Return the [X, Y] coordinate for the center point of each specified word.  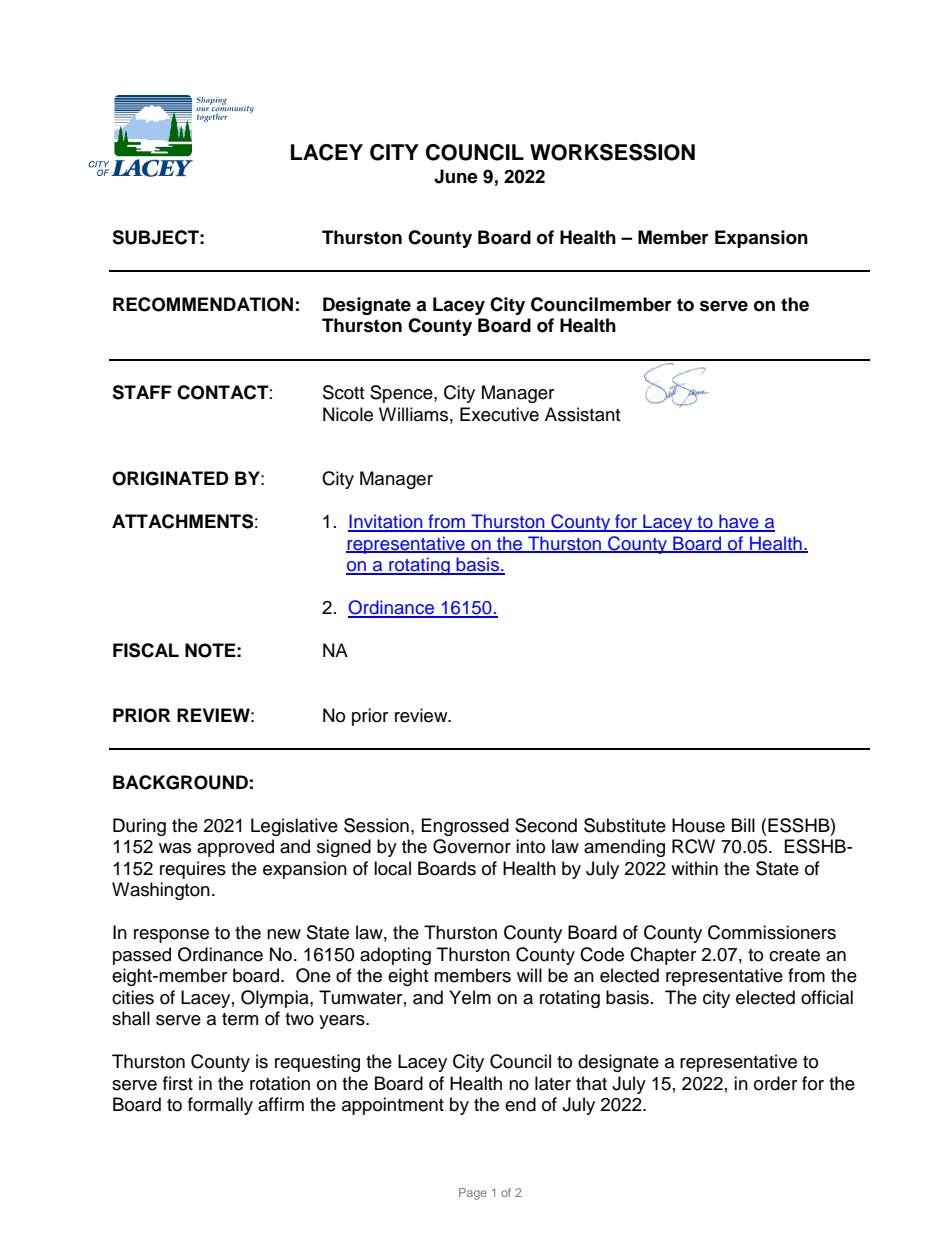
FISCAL [146, 650]
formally [220, 1106]
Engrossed [465, 827]
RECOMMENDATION [203, 304]
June [456, 176]
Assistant [582, 414]
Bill [743, 825]
